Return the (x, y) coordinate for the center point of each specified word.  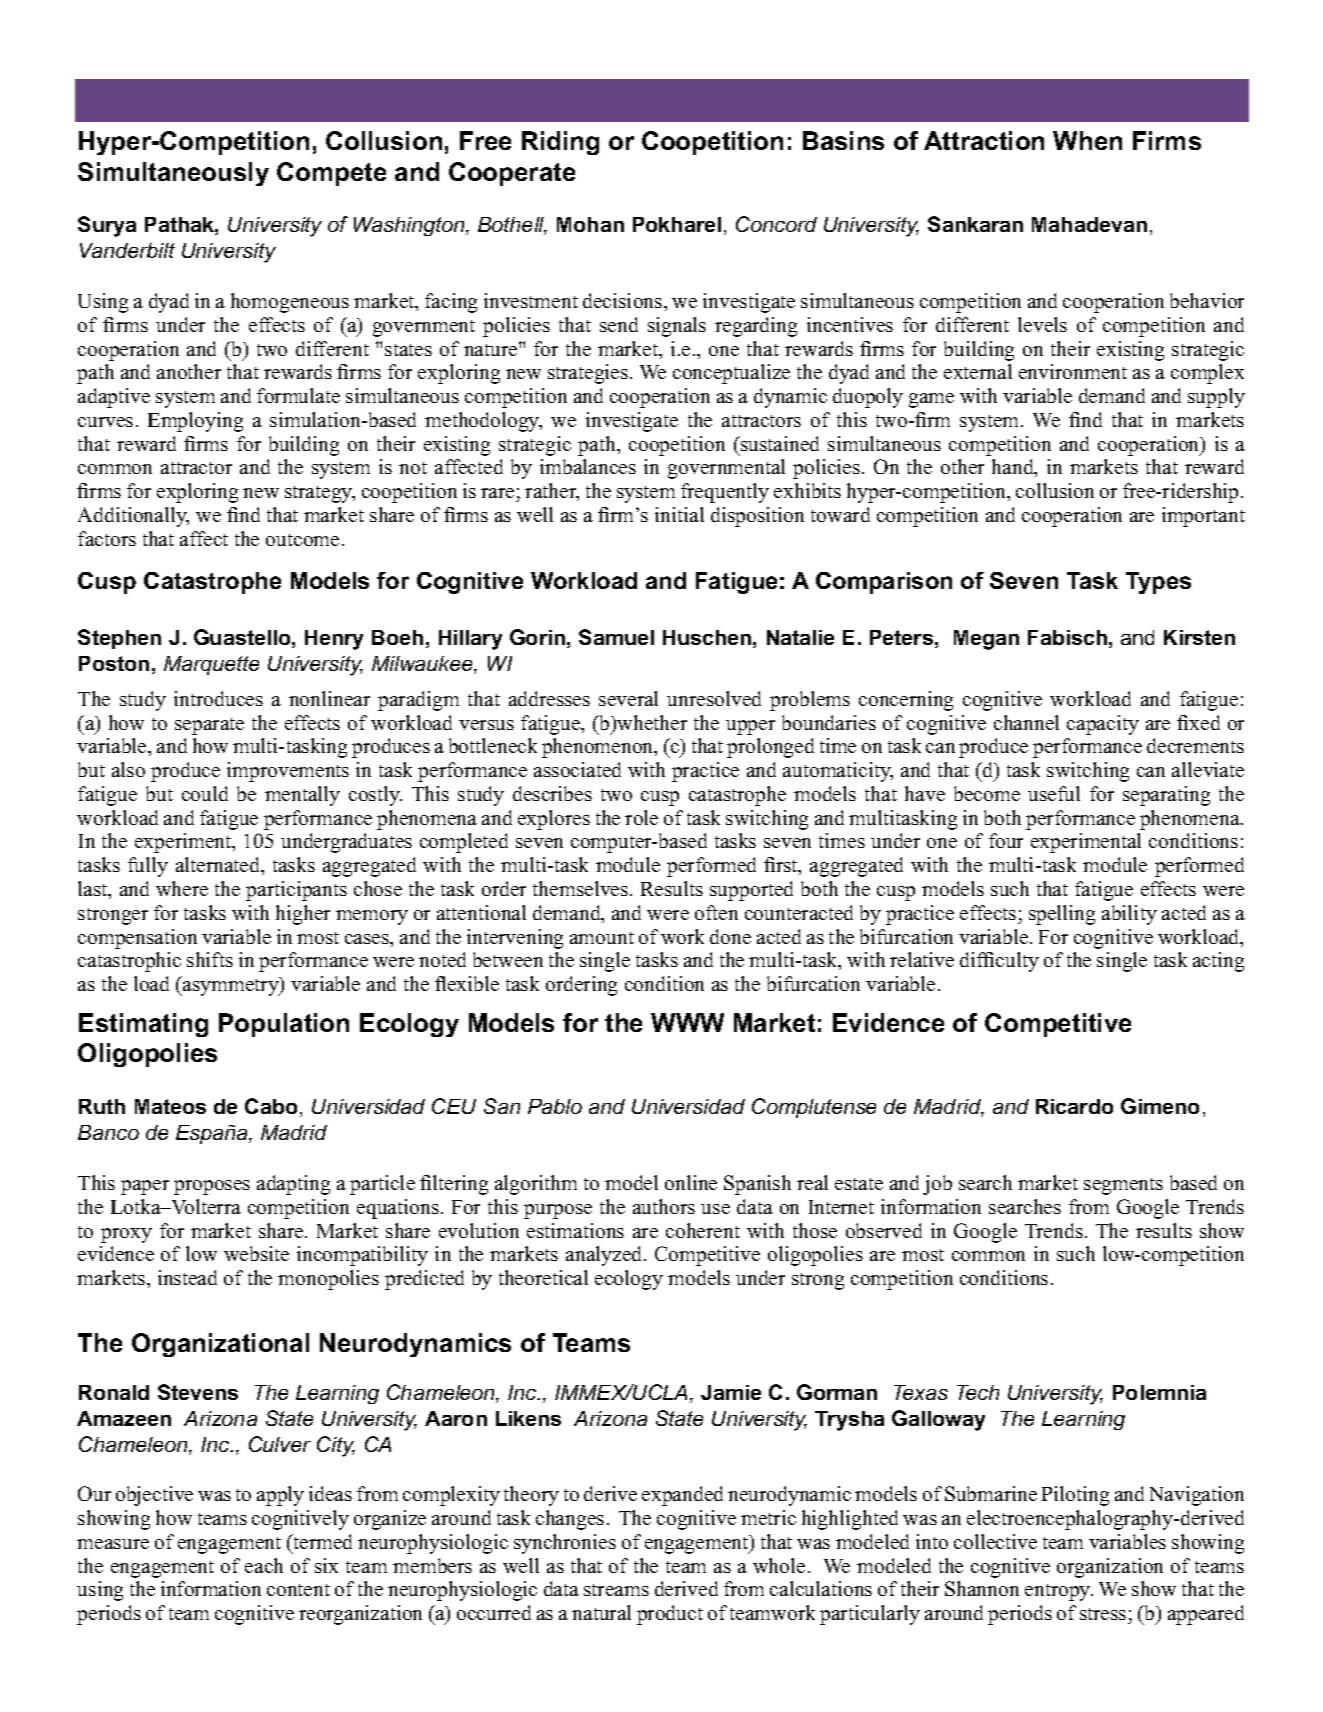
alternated (219, 866)
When (1087, 140)
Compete (331, 174)
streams (616, 1590)
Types (1158, 583)
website (256, 1253)
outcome (302, 540)
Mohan (590, 224)
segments (1123, 1186)
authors (664, 1206)
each (264, 1565)
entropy (1059, 1592)
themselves (582, 888)
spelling (1062, 915)
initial (679, 514)
